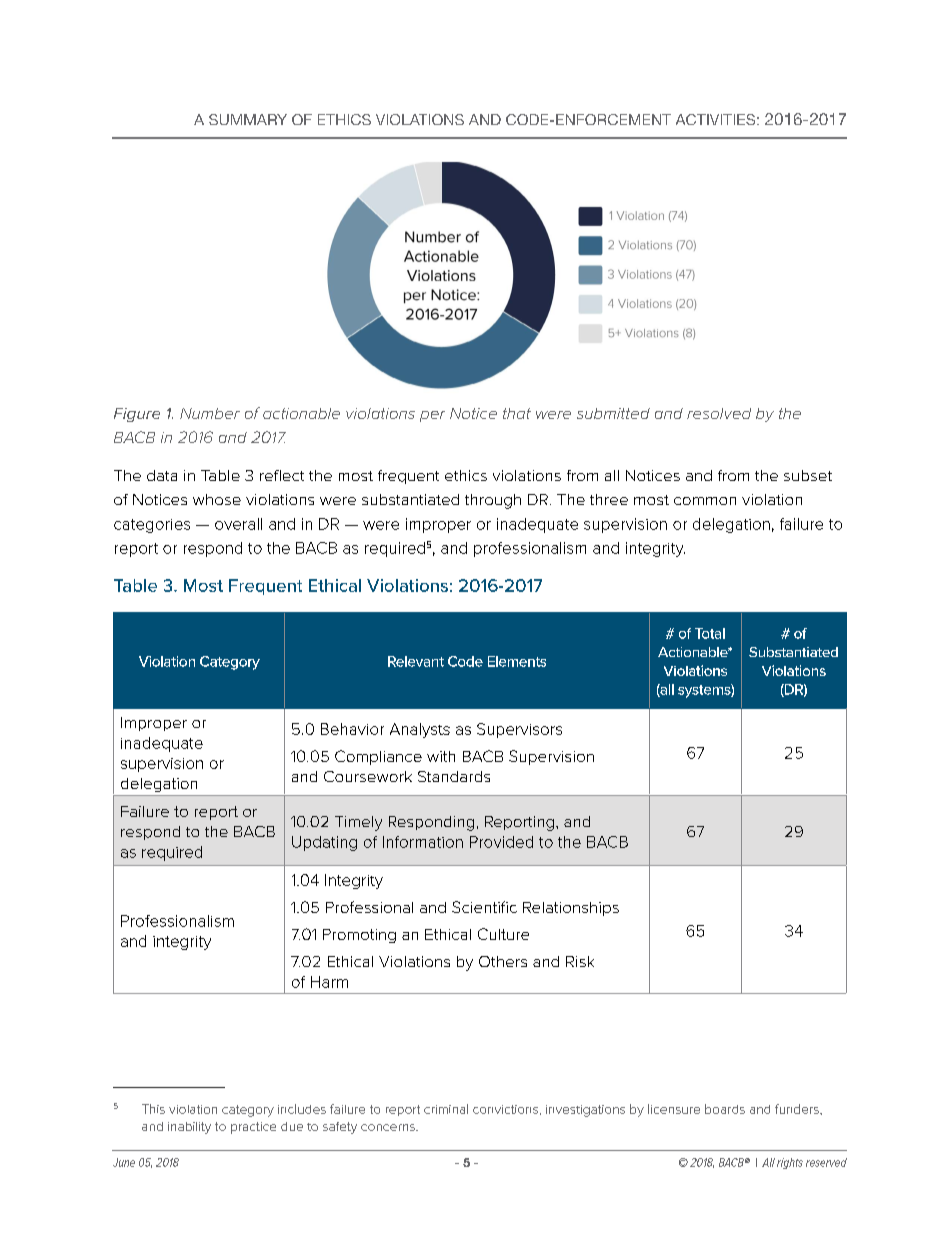 This screenshot has height=1233, width=952. What do you see at coordinates (571, 909) in the screenshot?
I see `Relationships` at bounding box center [571, 909].
